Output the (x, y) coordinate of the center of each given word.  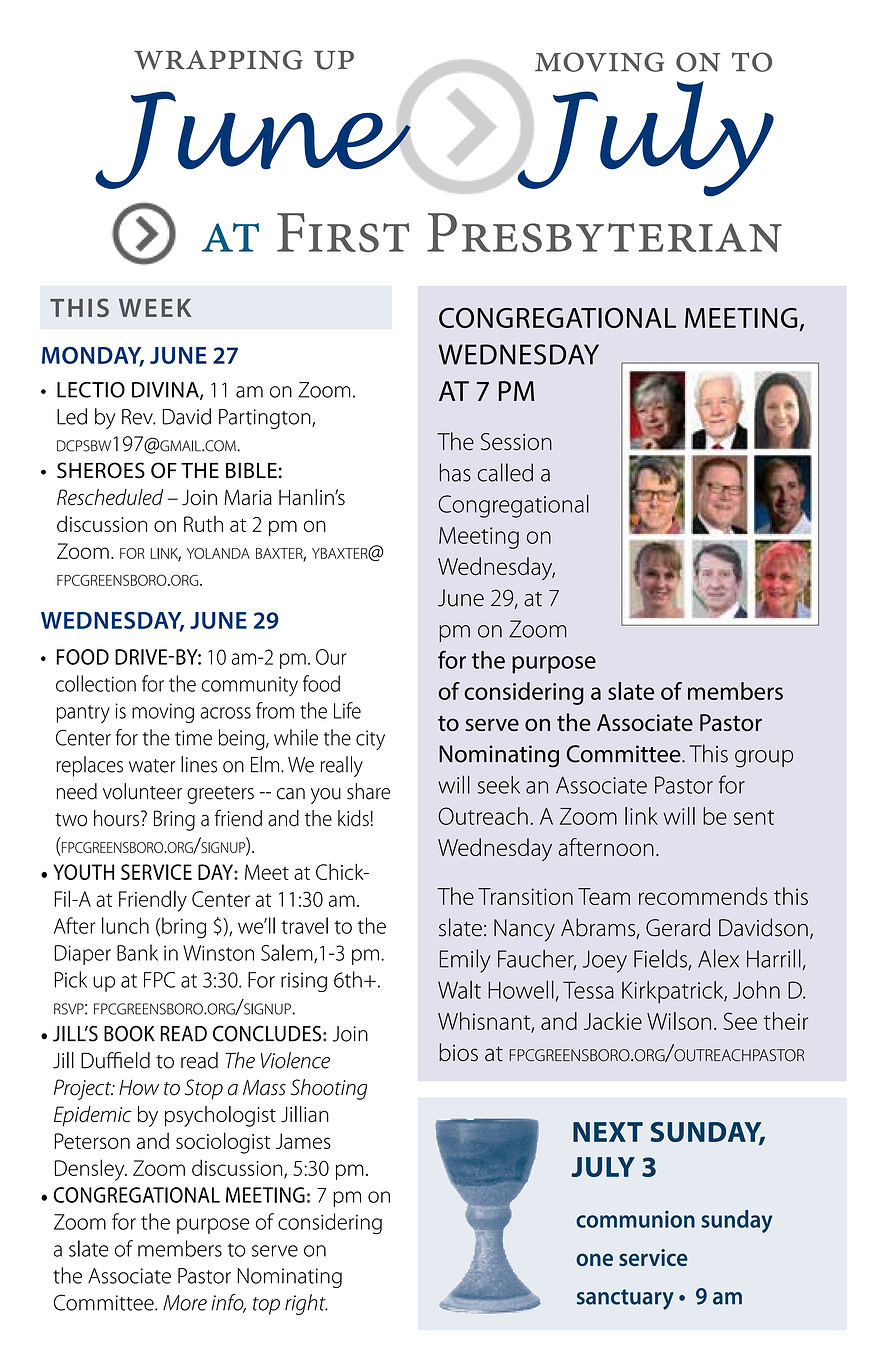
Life (347, 710)
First (343, 233)
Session (516, 442)
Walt (459, 990)
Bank (137, 952)
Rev (138, 417)
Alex (718, 958)
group (764, 759)
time (193, 738)
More (185, 1303)
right (306, 1304)
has (455, 472)
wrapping (218, 60)
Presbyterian (604, 233)
